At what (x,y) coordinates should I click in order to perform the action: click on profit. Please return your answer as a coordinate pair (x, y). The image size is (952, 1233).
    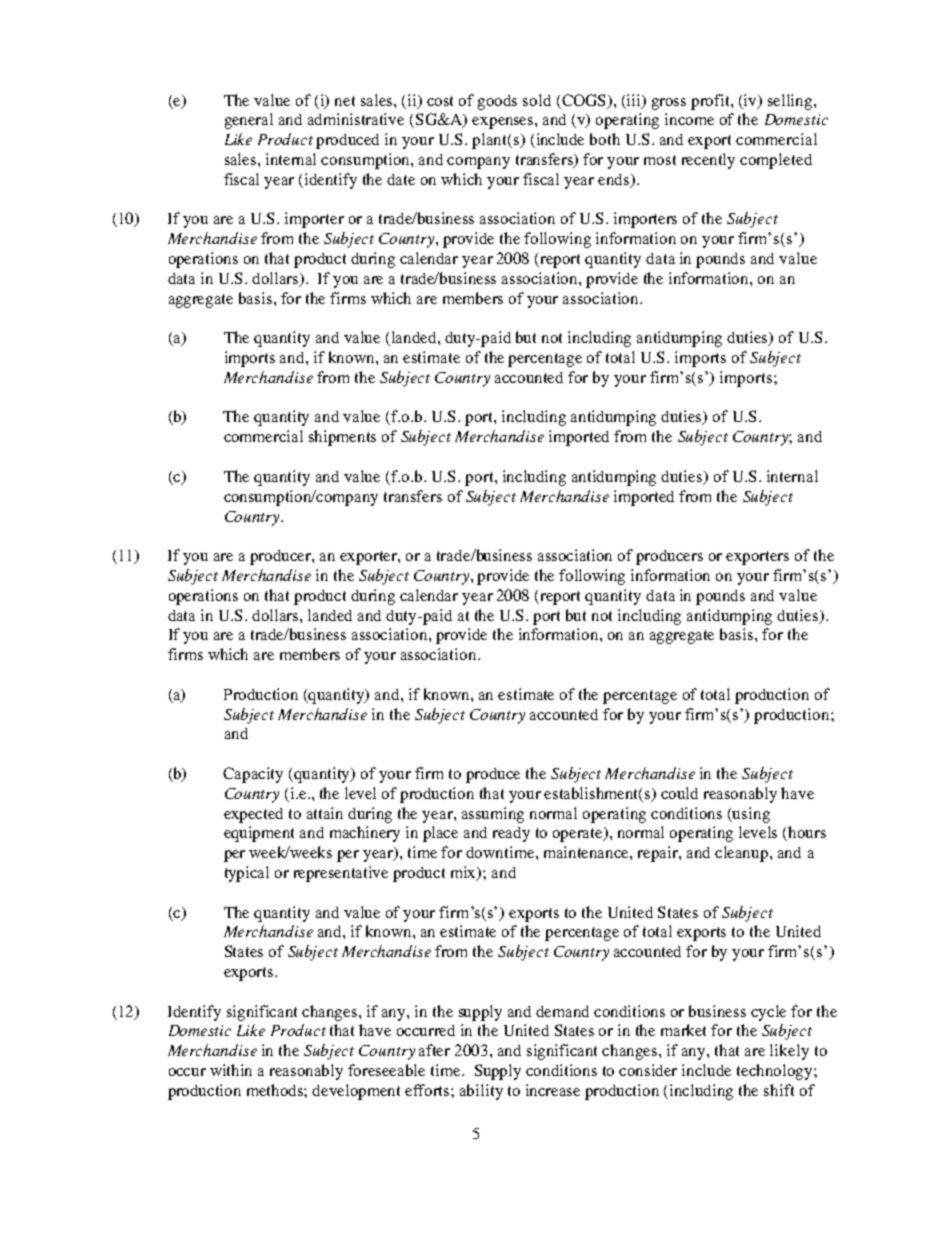
    Looking at the image, I should click on (711, 102).
